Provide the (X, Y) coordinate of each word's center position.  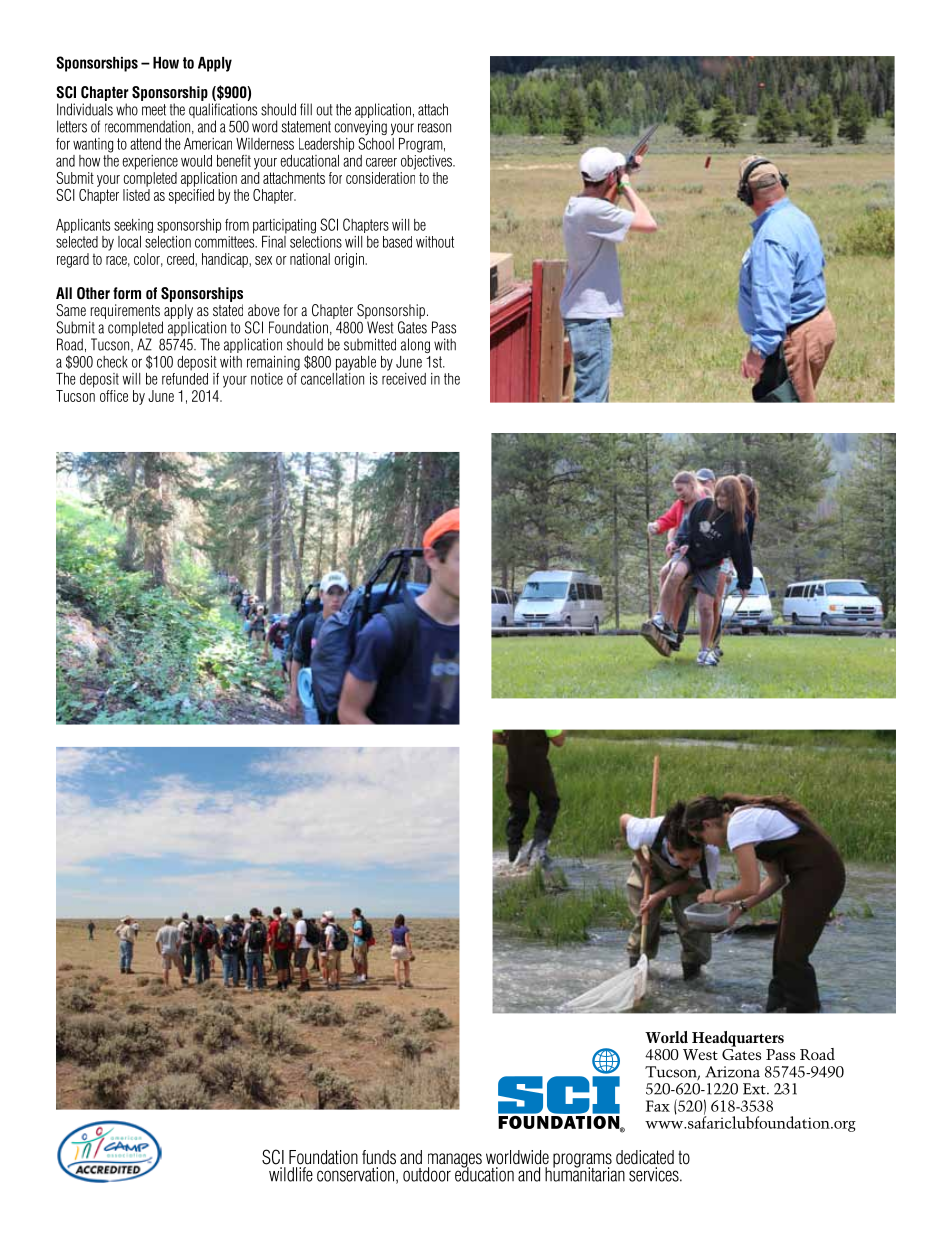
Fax (658, 1106)
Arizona (732, 1072)
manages (455, 1161)
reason (434, 128)
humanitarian (585, 1173)
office (114, 396)
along (415, 345)
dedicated (645, 1157)
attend (145, 144)
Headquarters (738, 1039)
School (376, 142)
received (404, 377)
